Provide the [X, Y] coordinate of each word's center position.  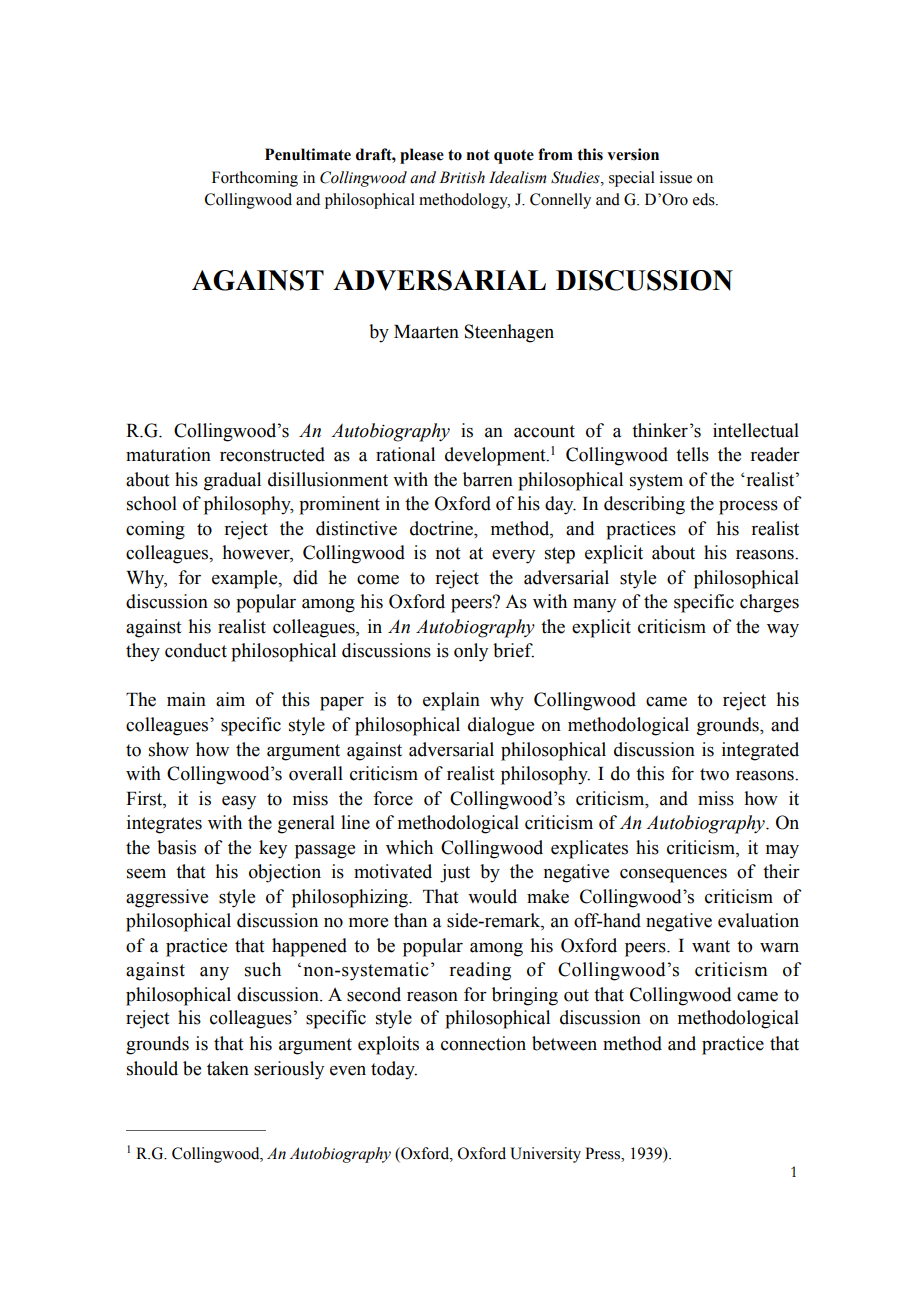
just [455, 873]
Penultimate [308, 154]
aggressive [167, 898]
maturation [168, 454]
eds [705, 199]
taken [228, 1068]
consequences [673, 876]
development [496, 456]
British [462, 177]
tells [692, 454]
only [471, 652]
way [783, 631]
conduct [196, 650]
